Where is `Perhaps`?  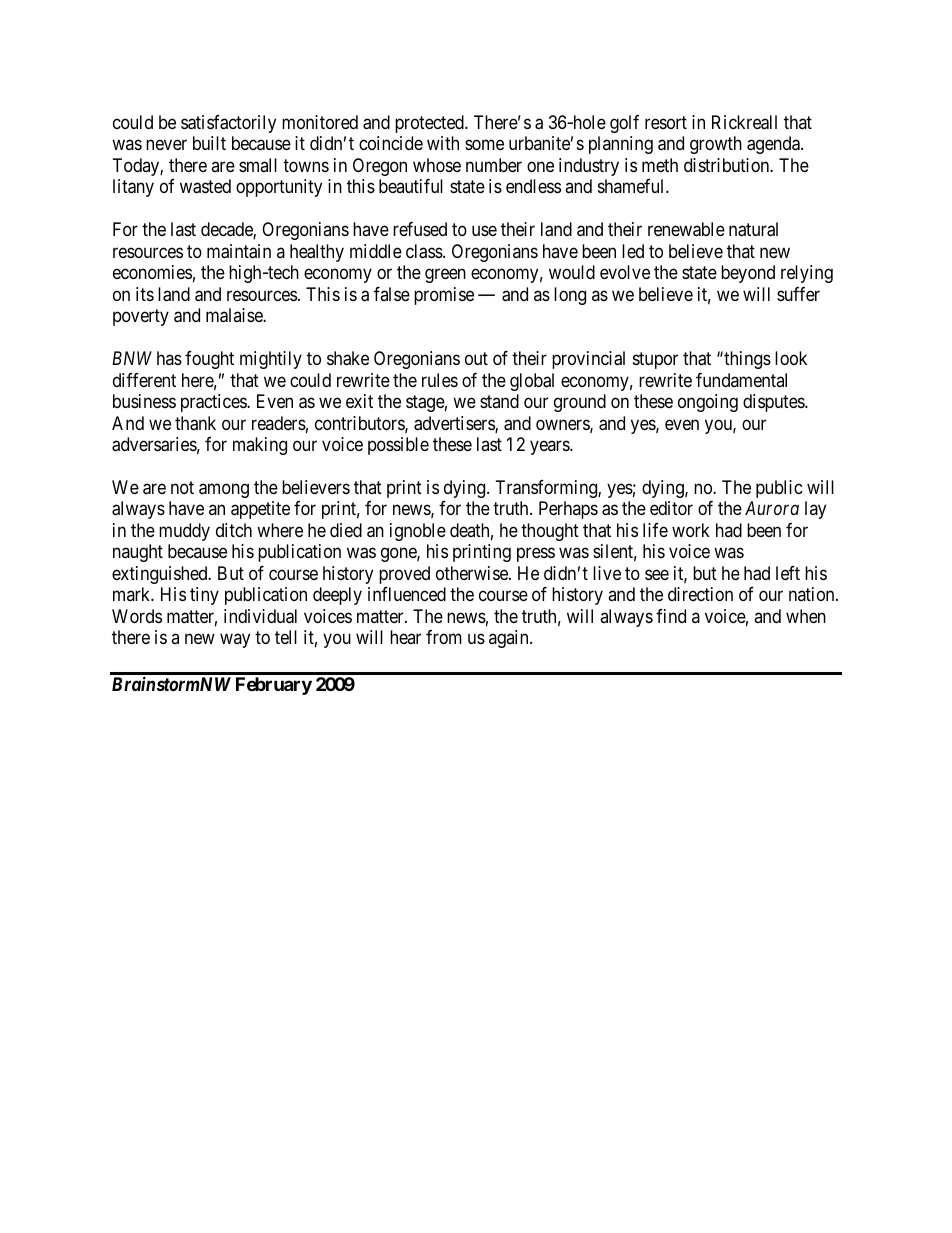 Perhaps is located at coordinates (568, 510).
